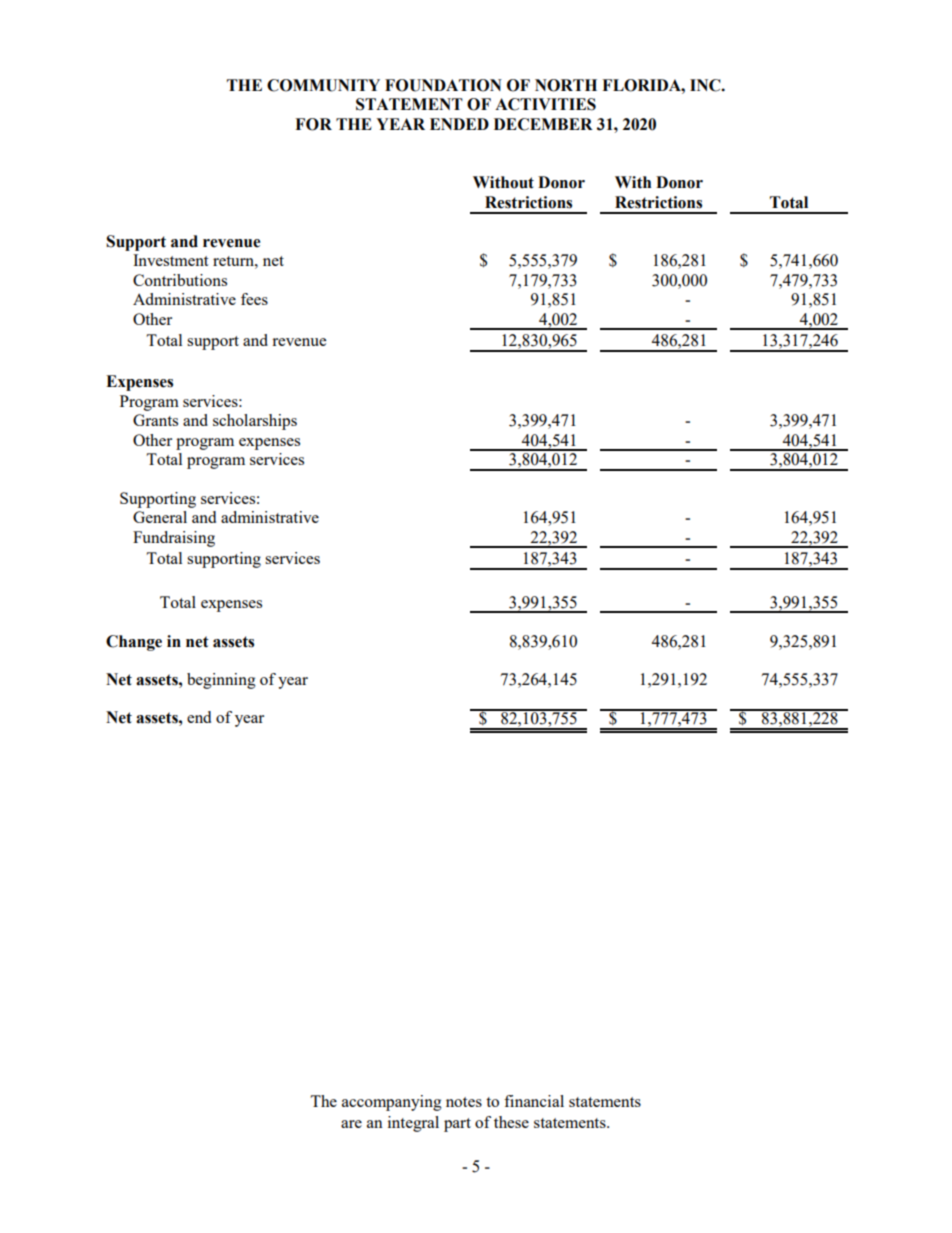 This screenshot has height=1233, width=952. I want to click on beginning, so click(221, 681).
